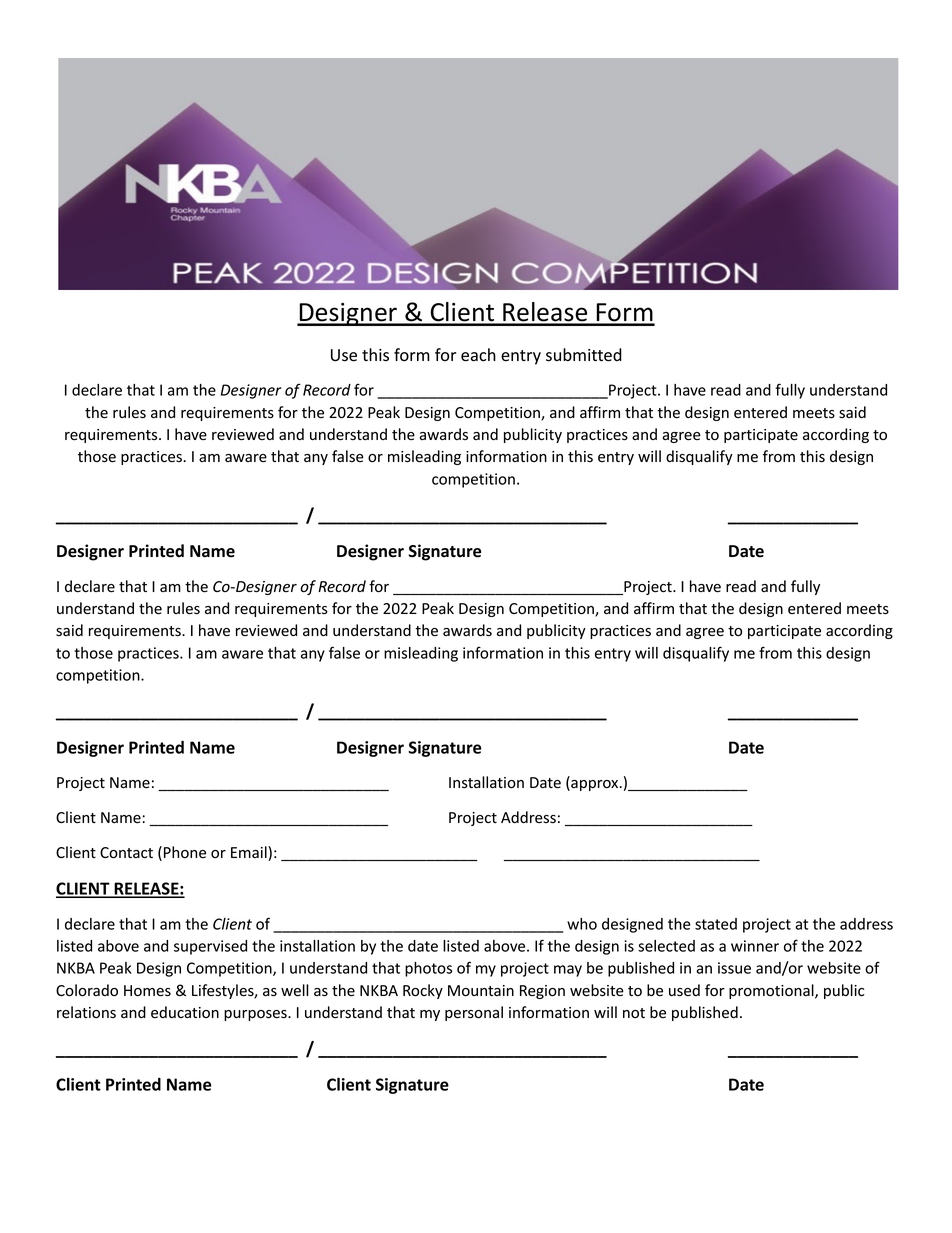 This document has width=952, height=1233. Describe the element at coordinates (716, 924) in the document. I see `stated` at that location.
